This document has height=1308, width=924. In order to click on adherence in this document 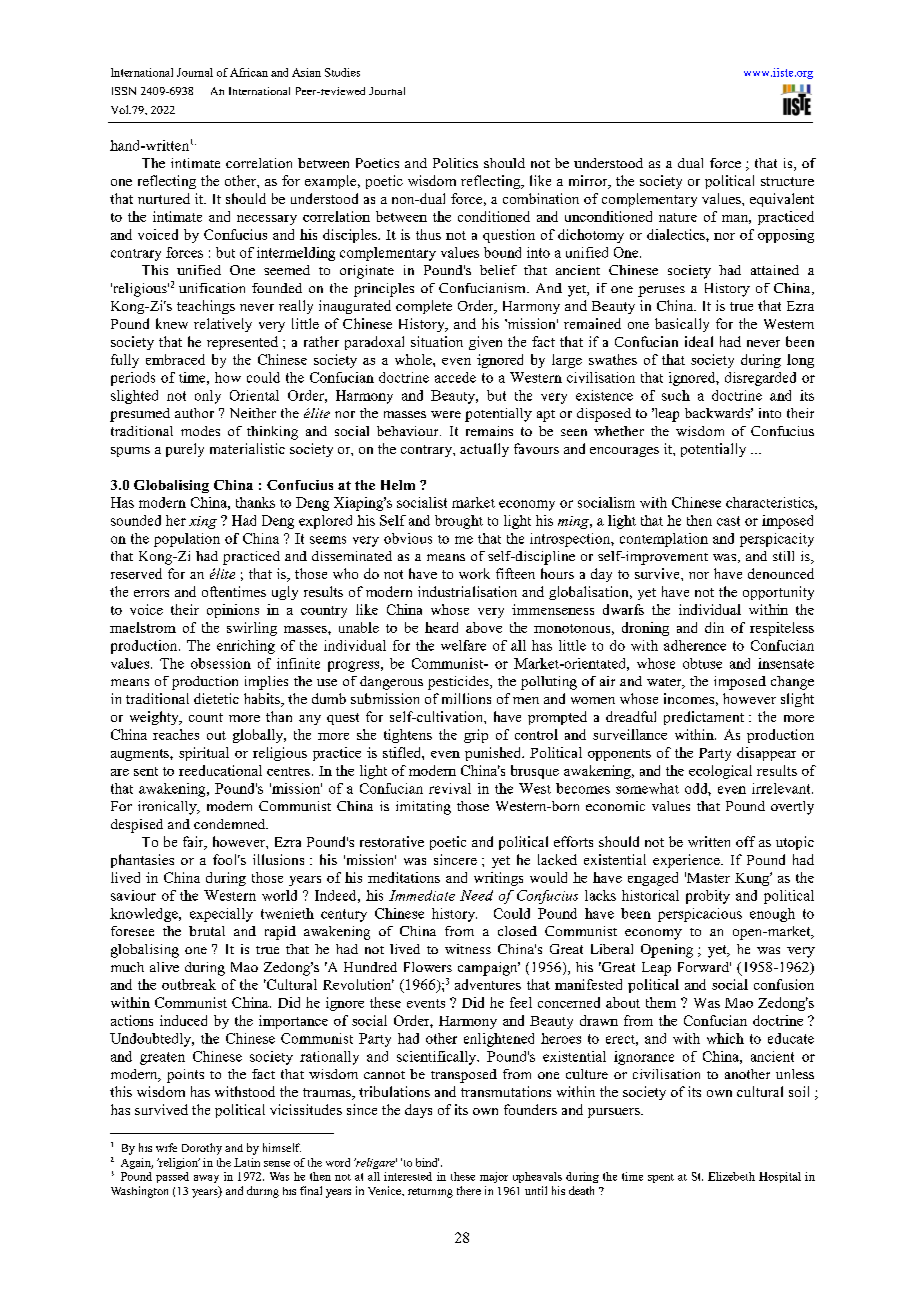, I will do `click(695, 645)`.
